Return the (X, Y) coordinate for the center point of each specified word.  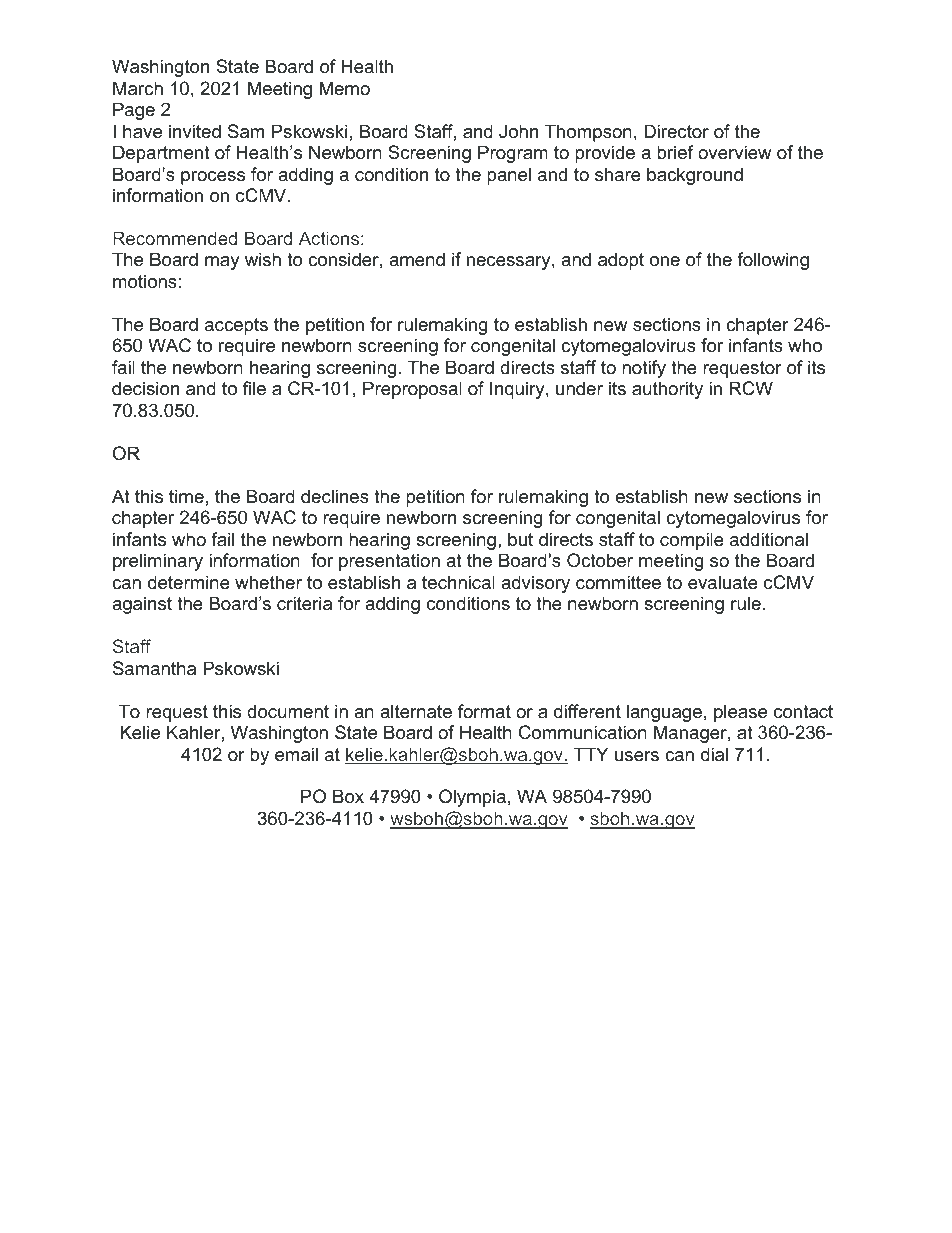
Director (676, 131)
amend (417, 259)
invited (195, 131)
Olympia (472, 798)
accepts (236, 326)
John (518, 131)
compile (692, 541)
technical (458, 582)
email (296, 754)
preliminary (158, 562)
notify (644, 369)
